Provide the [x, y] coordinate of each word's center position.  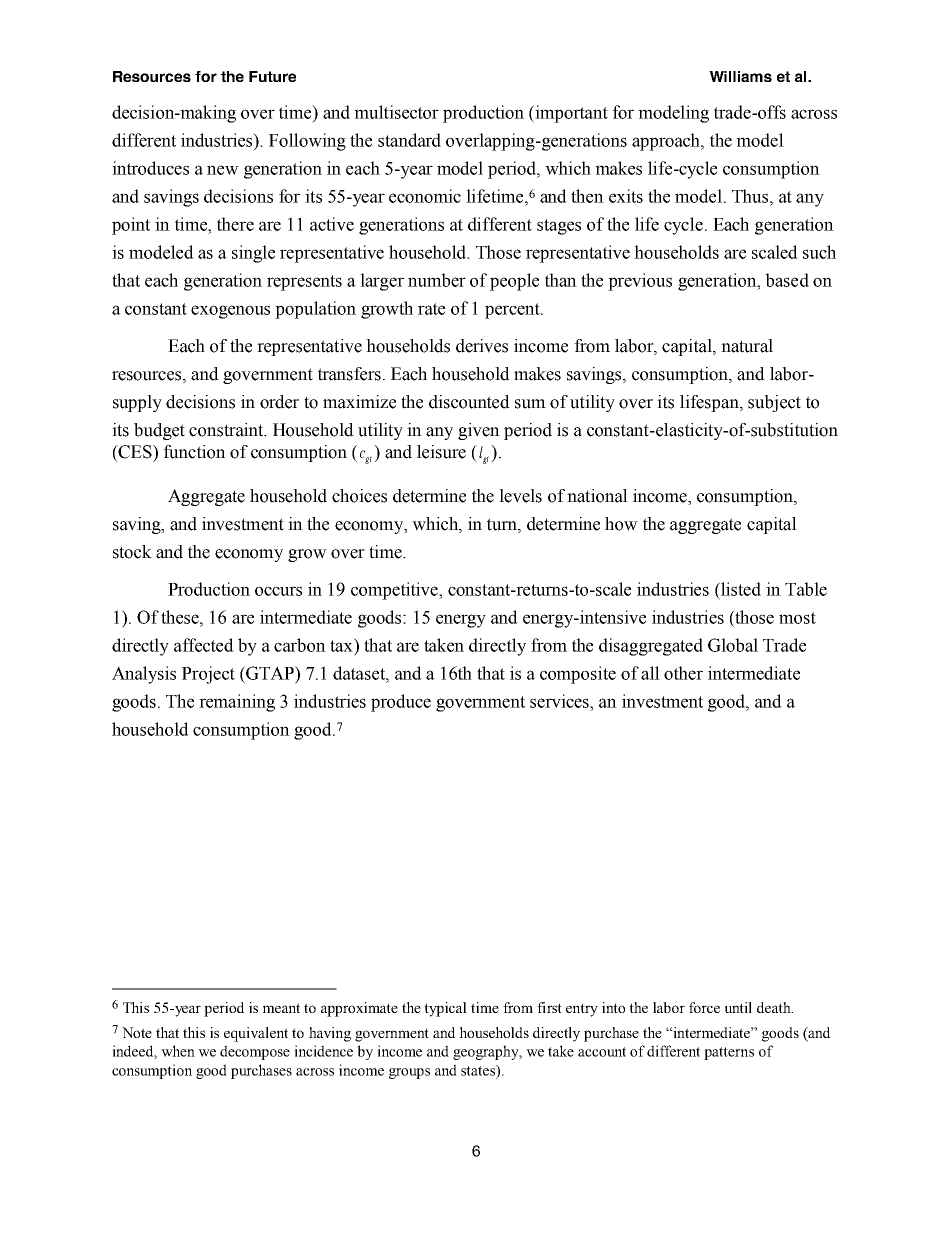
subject [774, 403]
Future [272, 76]
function [194, 452]
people [514, 282]
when [178, 1051]
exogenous [230, 312]
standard [409, 140]
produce [401, 703]
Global [733, 645]
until [738, 1007]
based [787, 280]
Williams [740, 76]
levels [520, 496]
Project [208, 675]
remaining [237, 703]
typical [445, 1009]
